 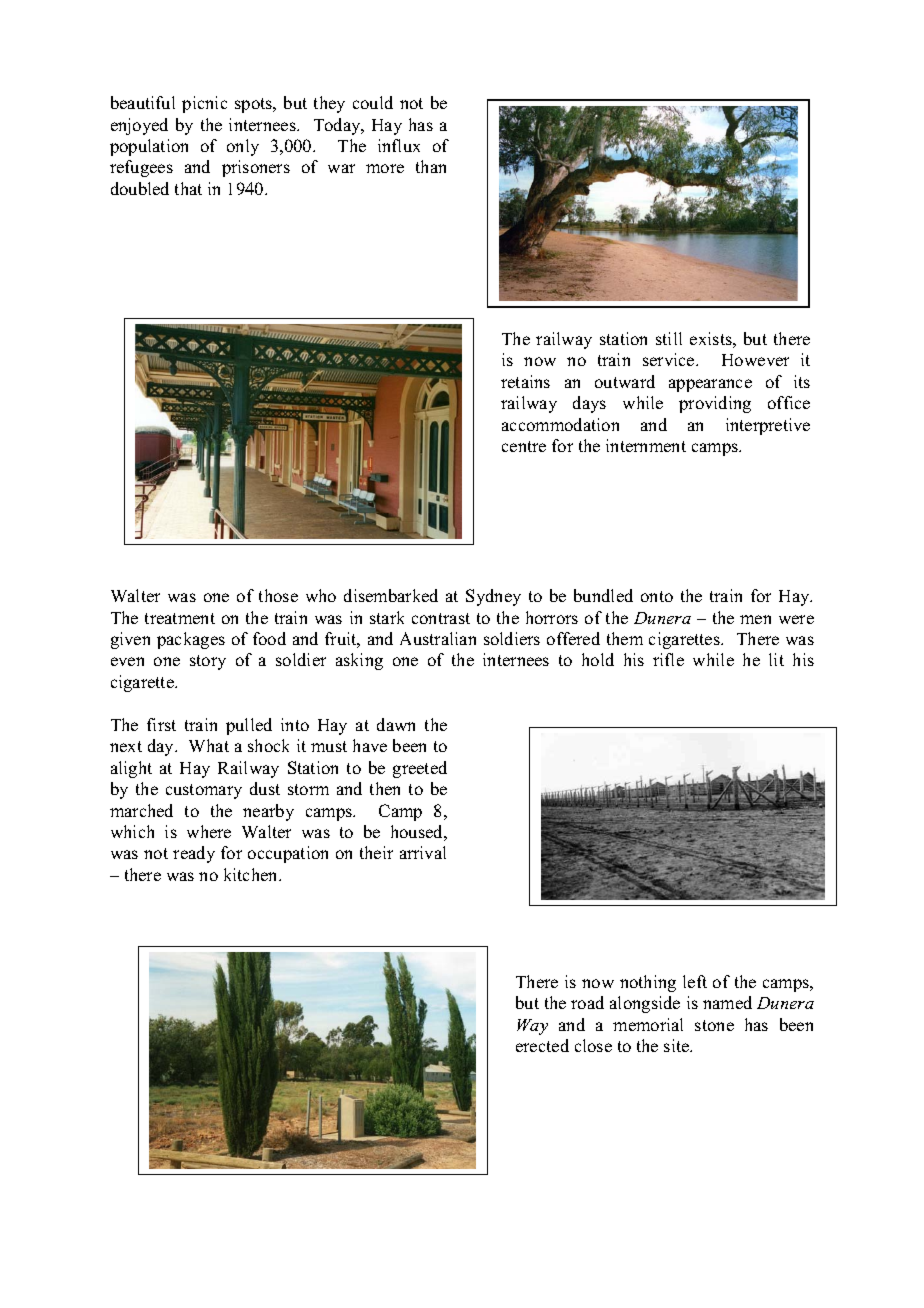 I want to click on What, so click(x=209, y=745).
